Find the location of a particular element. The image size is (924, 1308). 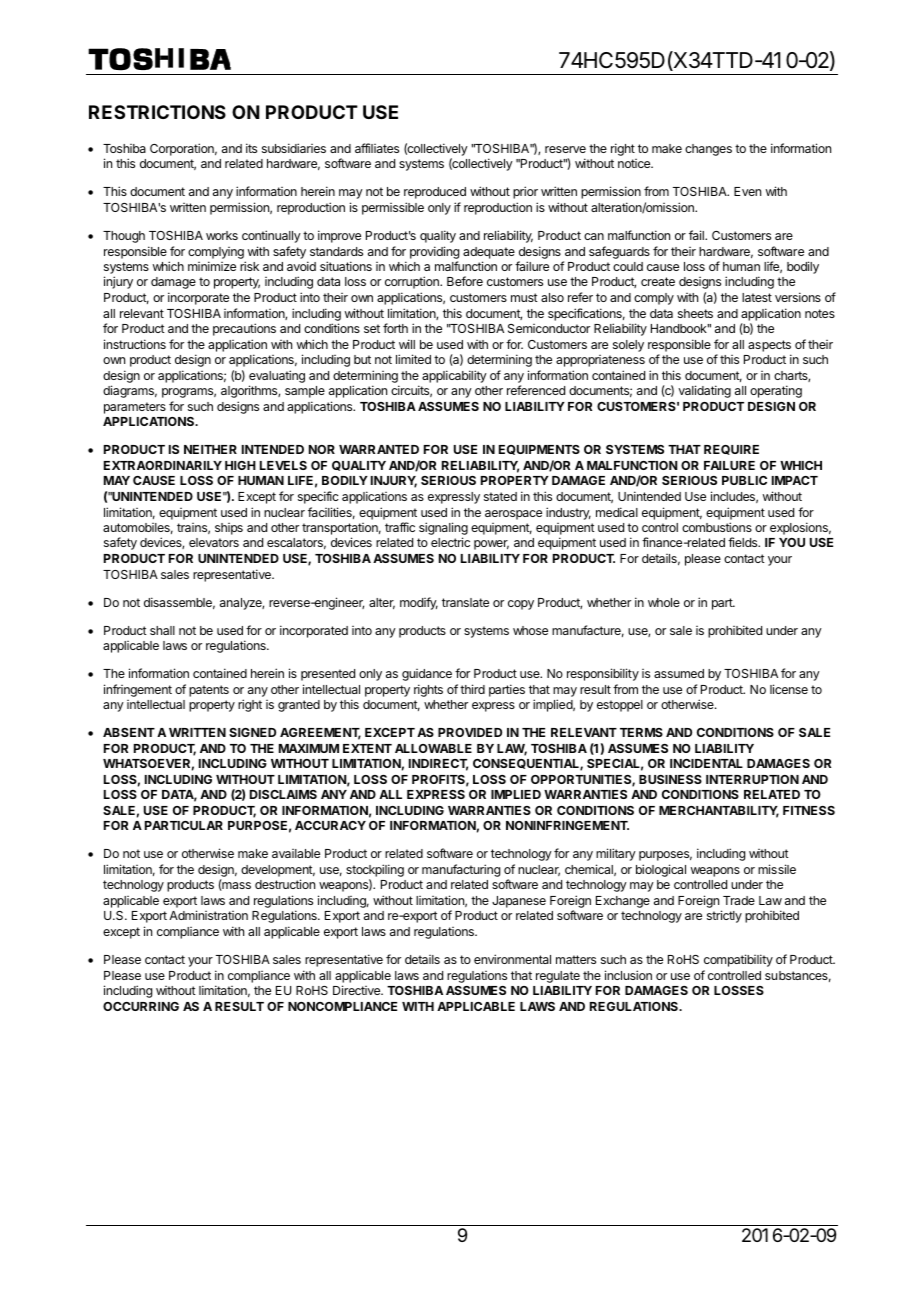

RESTRICTIONS is located at coordinates (157, 112).
